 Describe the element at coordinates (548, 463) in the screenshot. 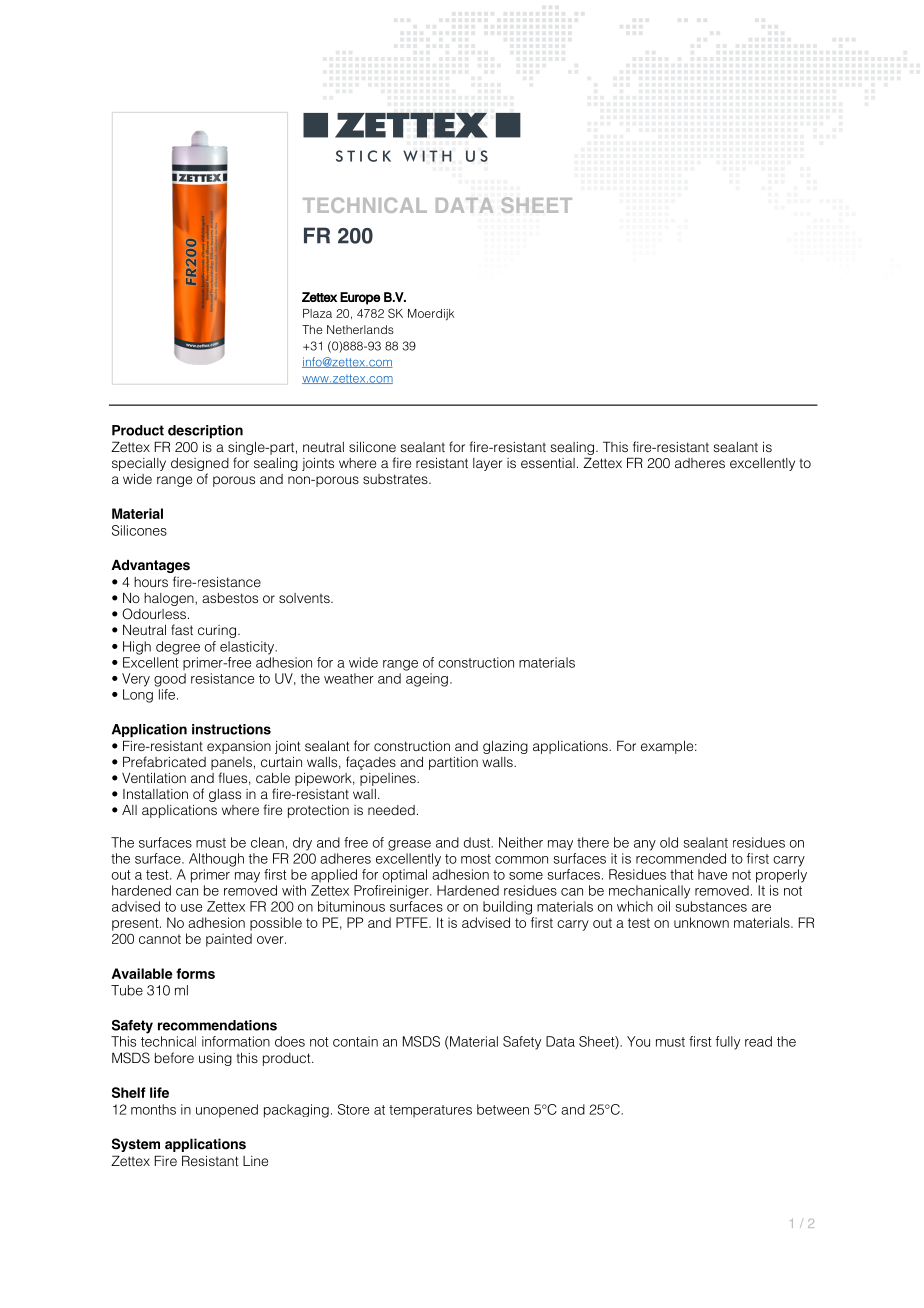

I see `essential` at that location.
